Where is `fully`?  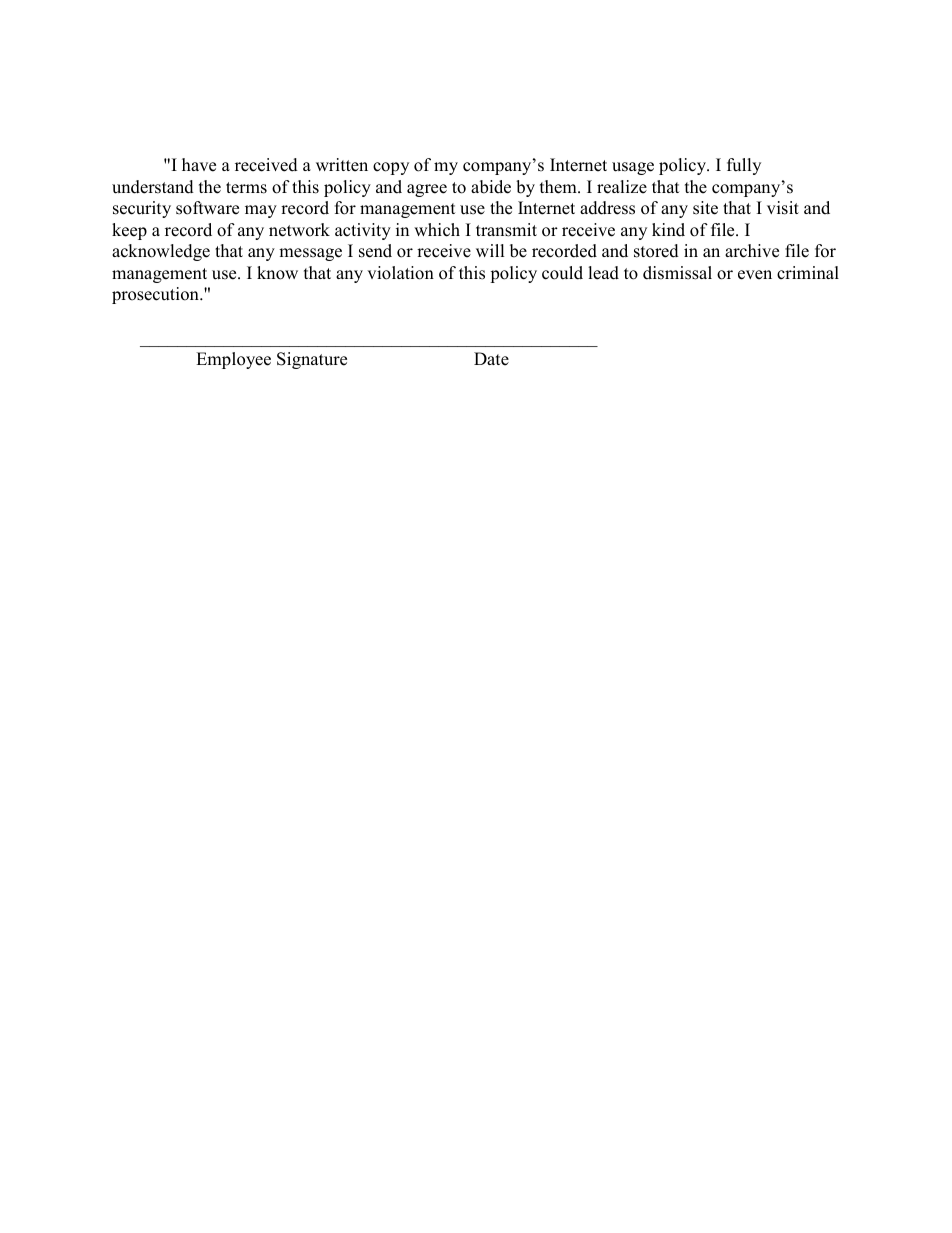
fully is located at coordinates (744, 166).
